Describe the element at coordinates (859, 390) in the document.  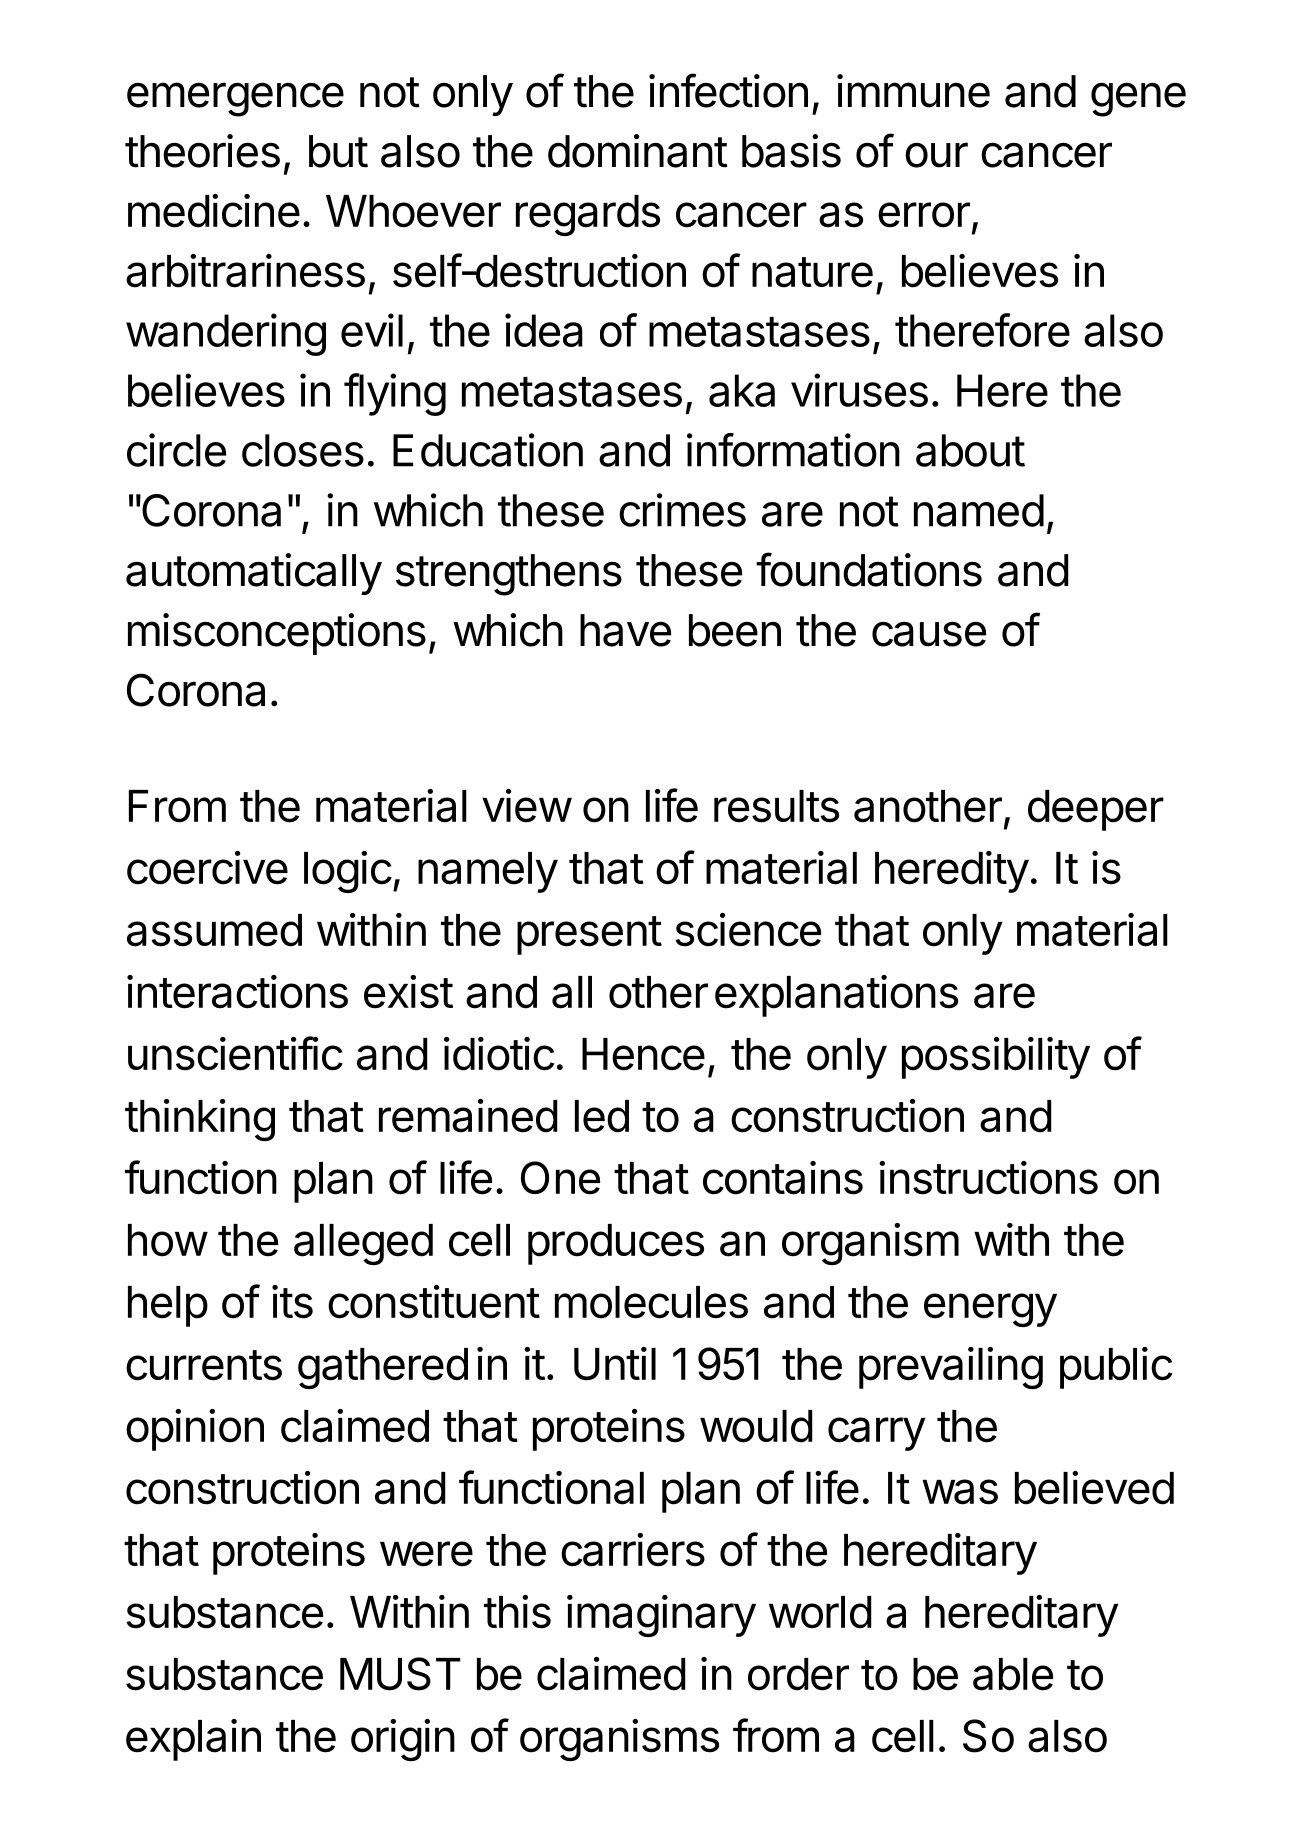
I see `viruses` at that location.
